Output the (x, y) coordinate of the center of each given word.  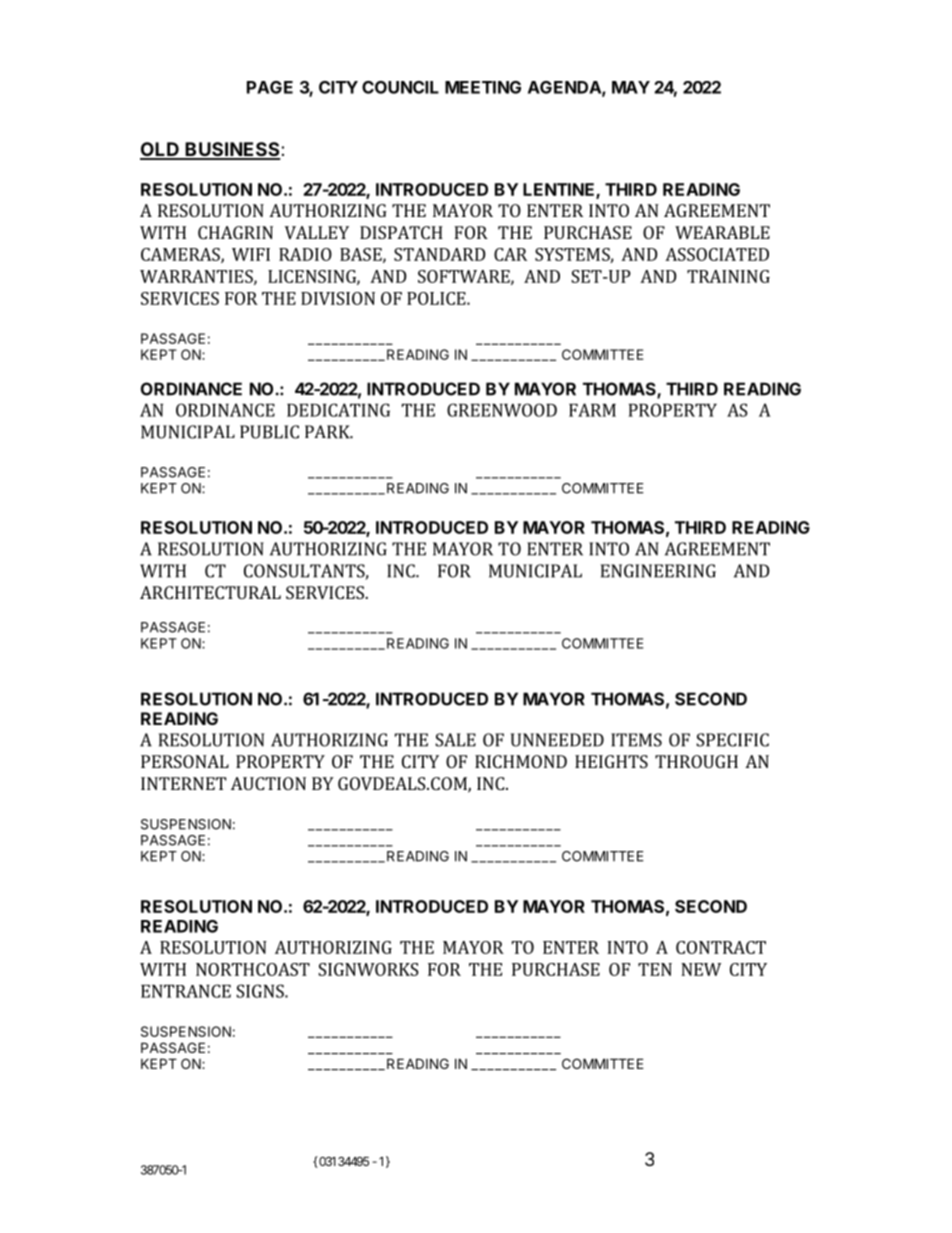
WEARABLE (722, 232)
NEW (701, 969)
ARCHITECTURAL (210, 592)
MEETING (483, 87)
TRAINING (728, 276)
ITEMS (636, 740)
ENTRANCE (186, 991)
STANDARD (440, 254)
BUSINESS (233, 150)
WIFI (251, 254)
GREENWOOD (502, 410)
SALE (455, 740)
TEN (655, 969)
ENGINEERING (658, 571)
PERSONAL (185, 761)
